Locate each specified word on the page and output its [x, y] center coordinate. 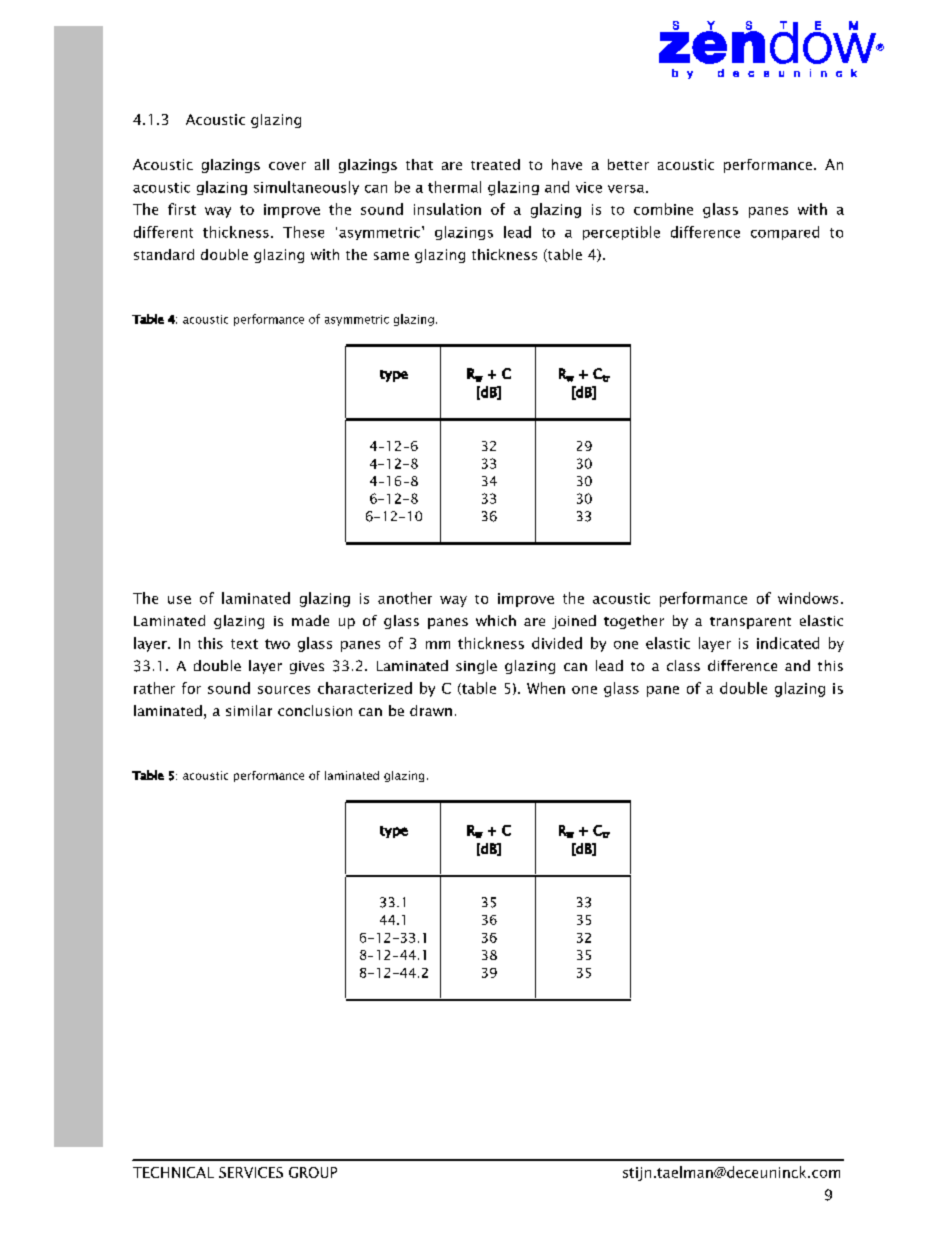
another [405, 598]
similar [249, 710]
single [476, 667]
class [683, 665]
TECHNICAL [173, 1172]
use [179, 600]
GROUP [313, 1172]
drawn [431, 710]
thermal [454, 187]
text [244, 644]
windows [808, 598]
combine [663, 209]
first [182, 209]
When [546, 688]
